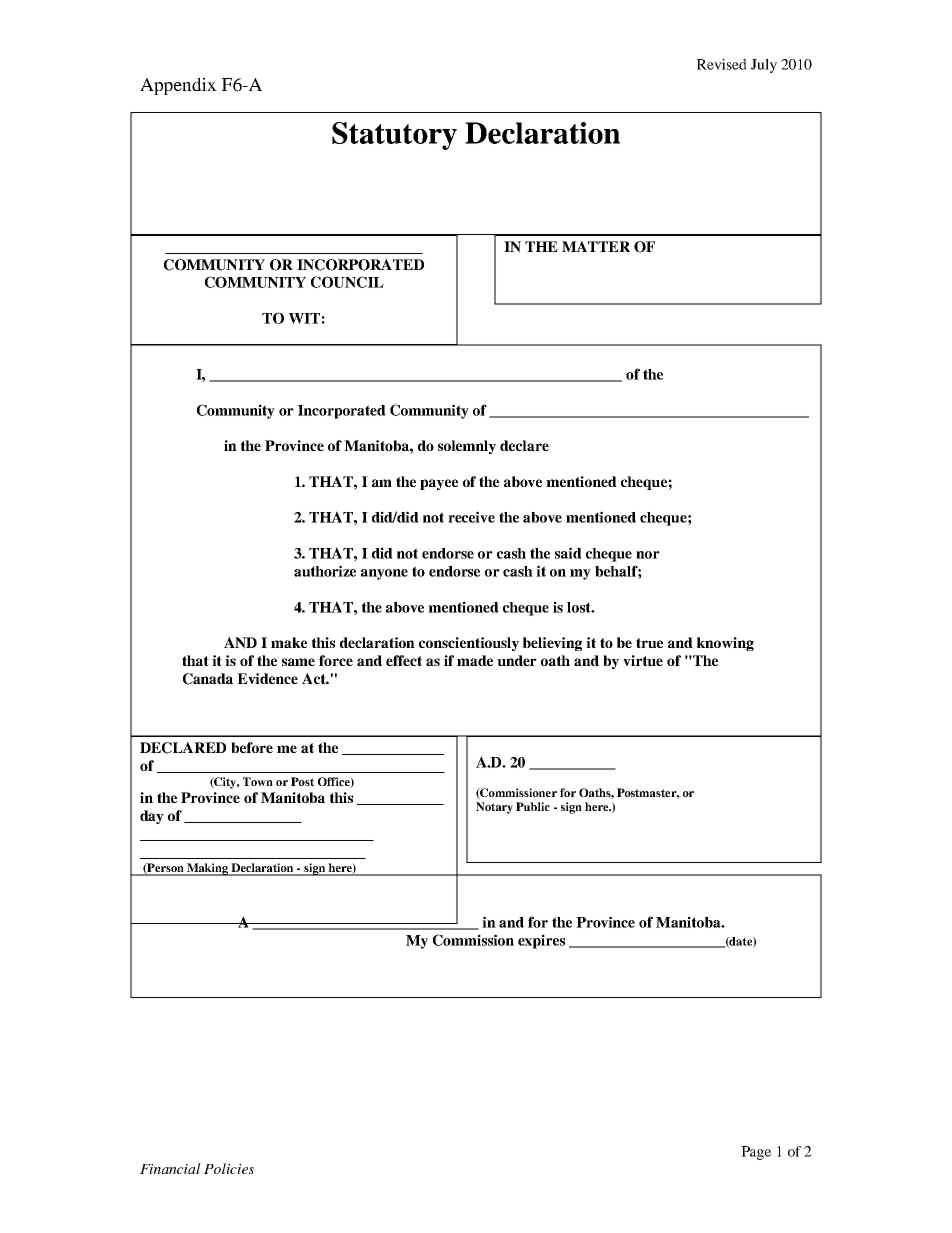 The image size is (952, 1233). I want to click on MATTER, so click(596, 246).
